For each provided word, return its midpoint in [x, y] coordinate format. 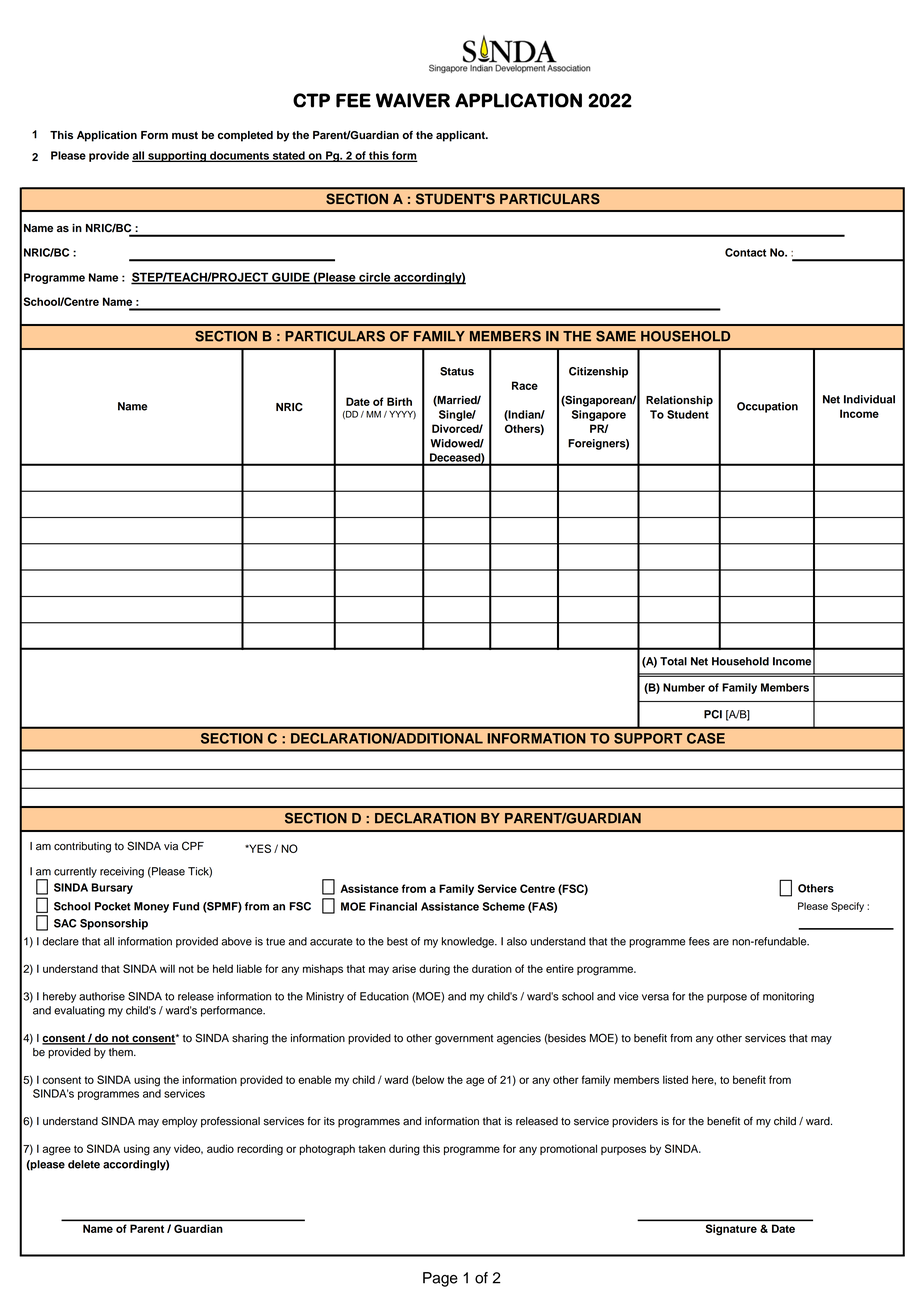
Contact [745, 252]
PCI [713, 714]
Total [673, 661]
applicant [461, 136]
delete [84, 1164]
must [185, 135]
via [171, 846]
